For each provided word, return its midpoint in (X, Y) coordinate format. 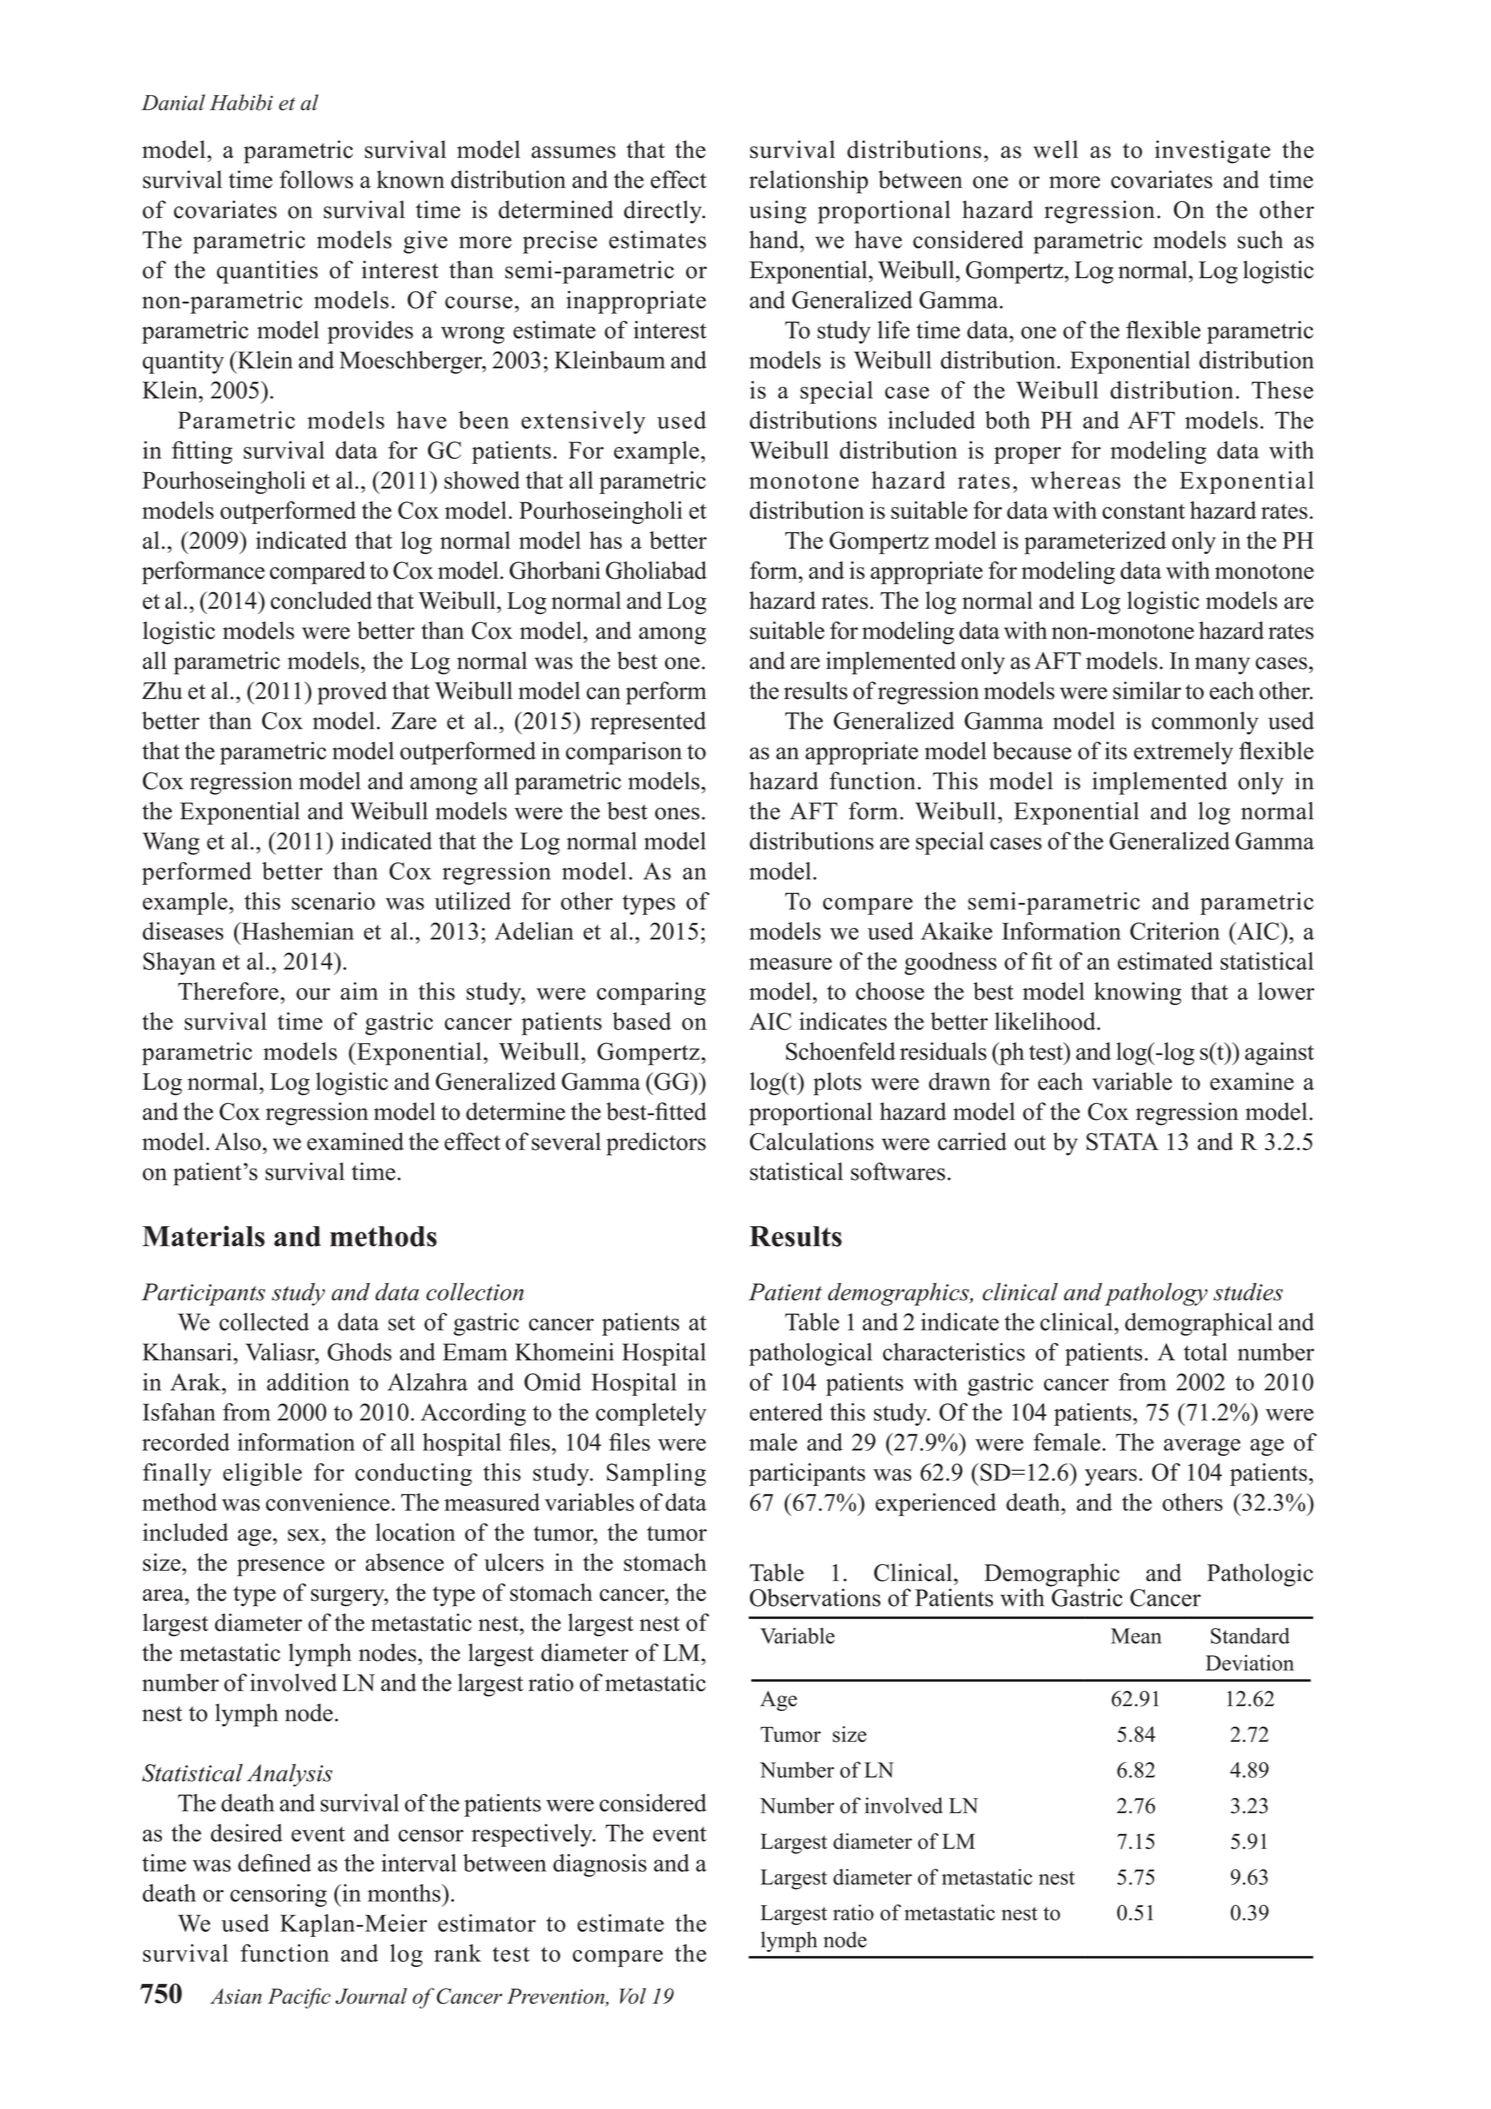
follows (316, 179)
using (777, 212)
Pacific (299, 1998)
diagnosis (600, 1865)
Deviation (1250, 1663)
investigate (1212, 152)
